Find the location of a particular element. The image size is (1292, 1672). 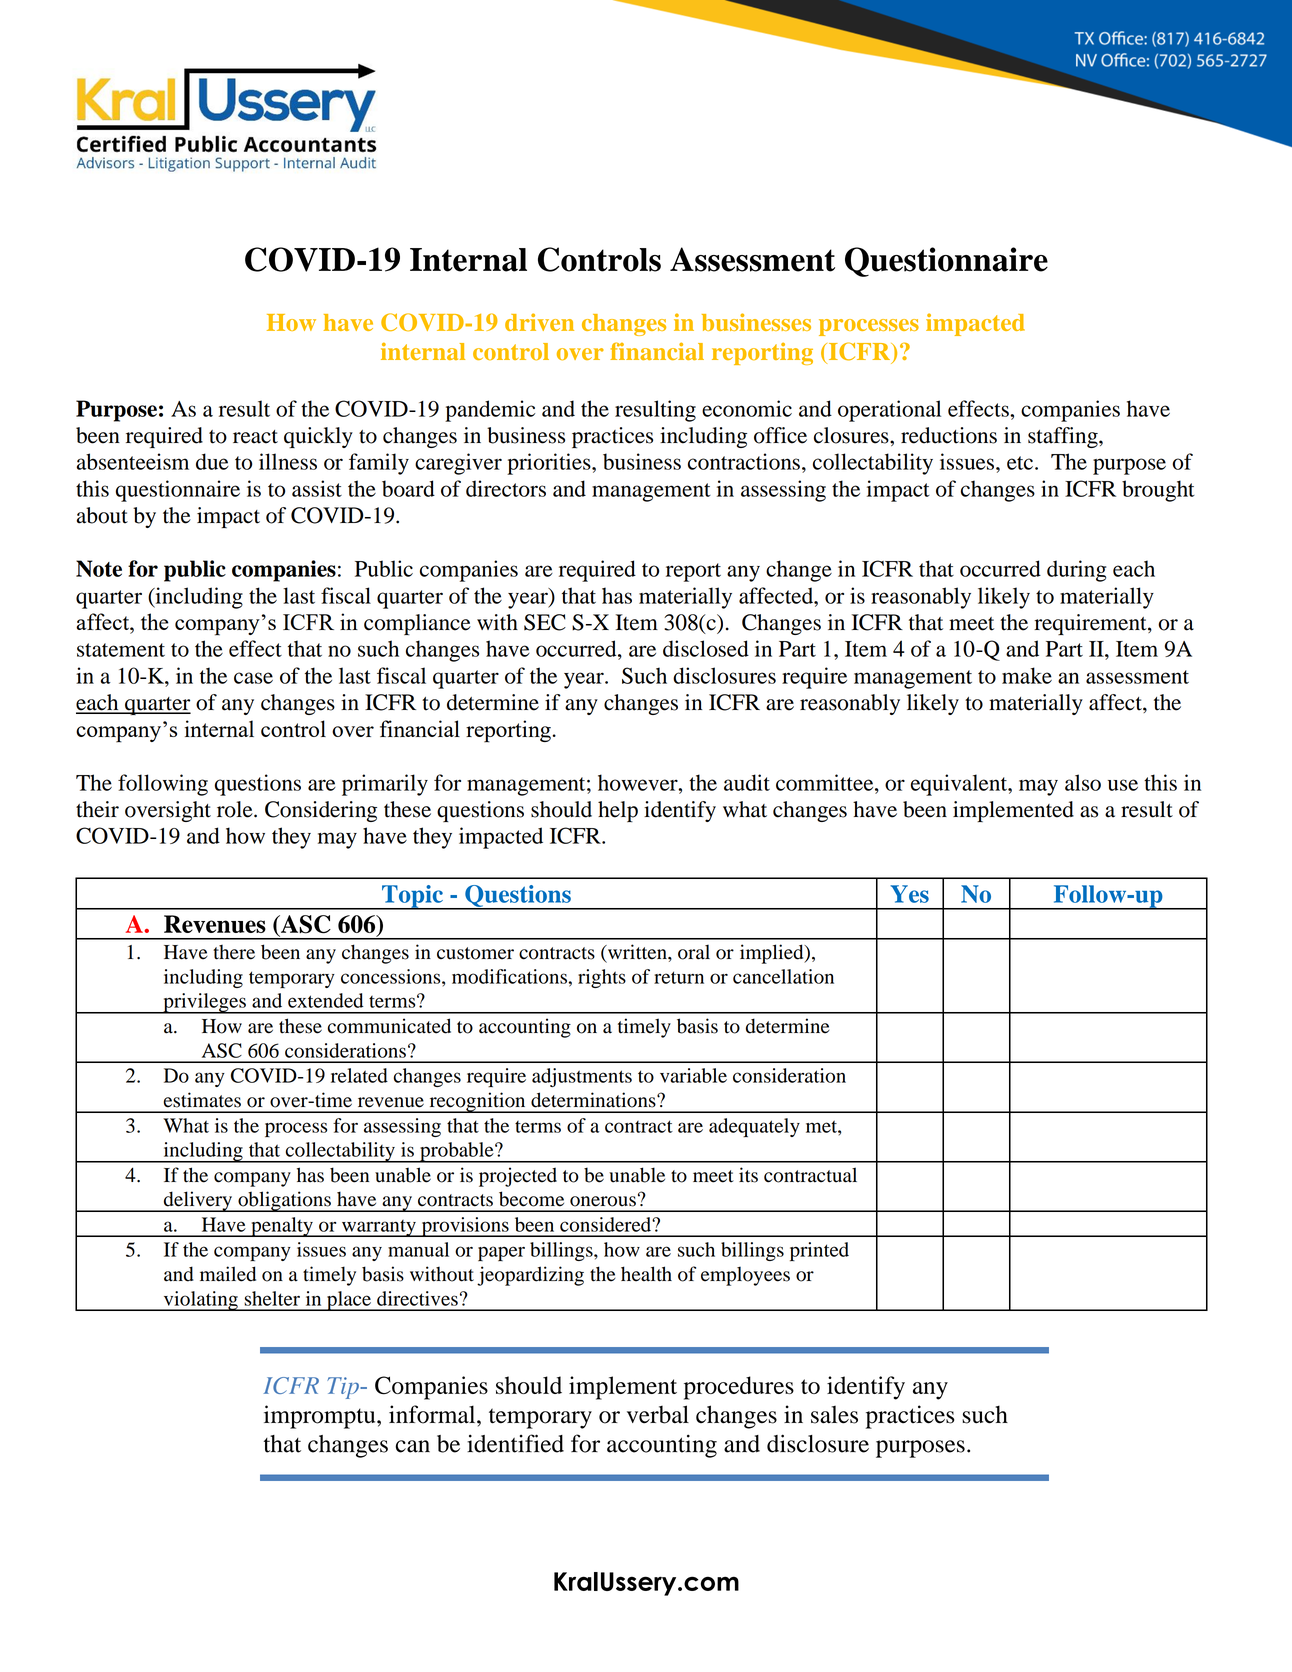

determinations is located at coordinates (594, 1100).
